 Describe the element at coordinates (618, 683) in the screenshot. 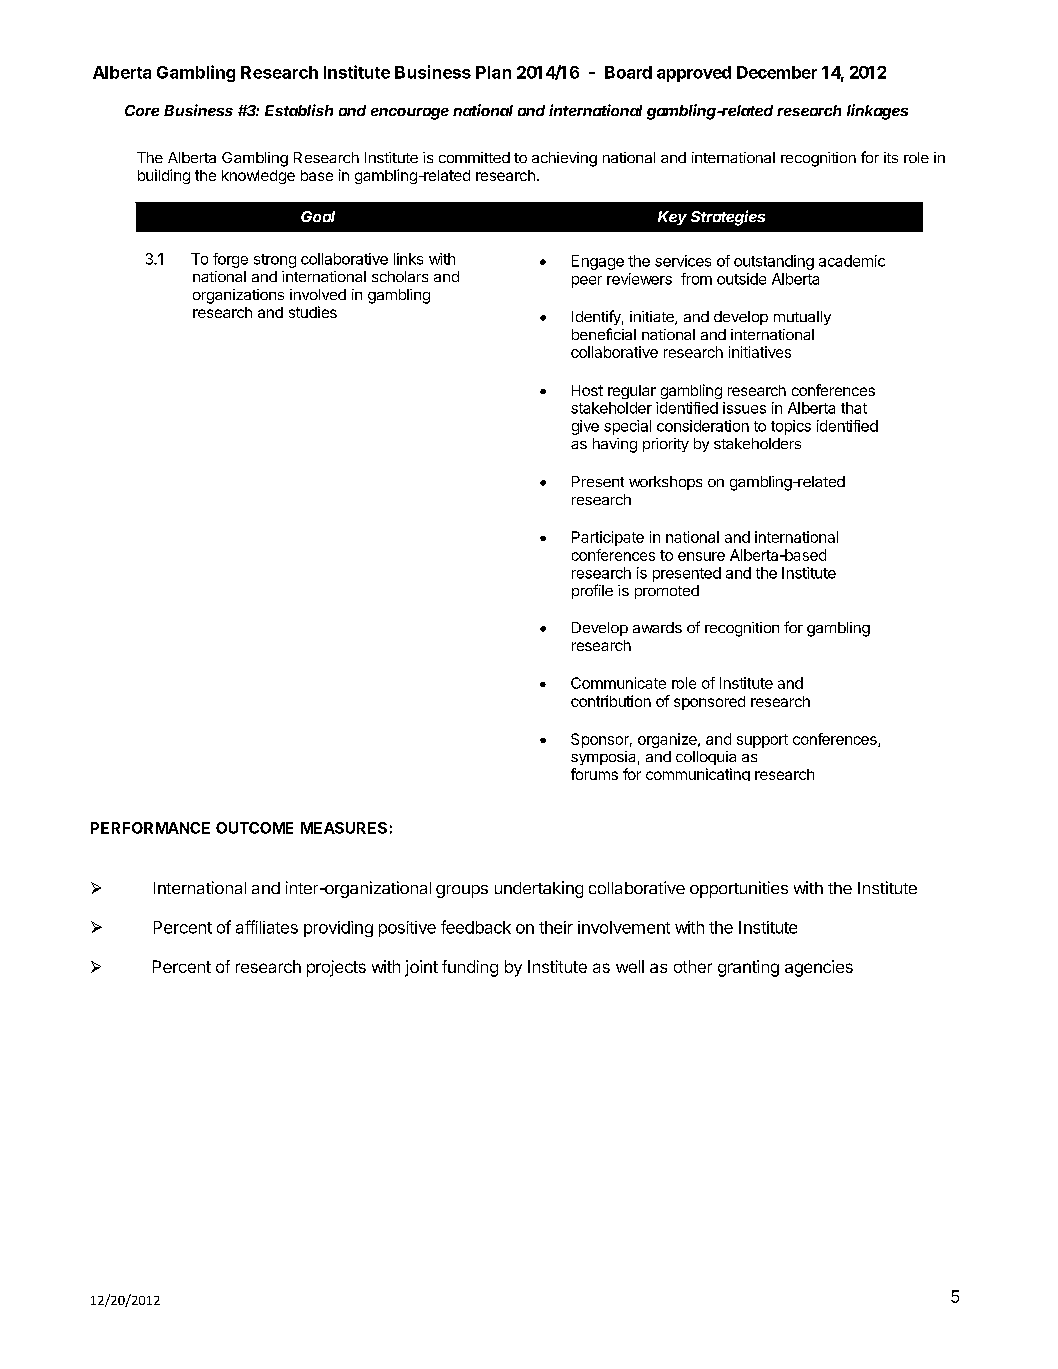

I see `Communicate` at that location.
